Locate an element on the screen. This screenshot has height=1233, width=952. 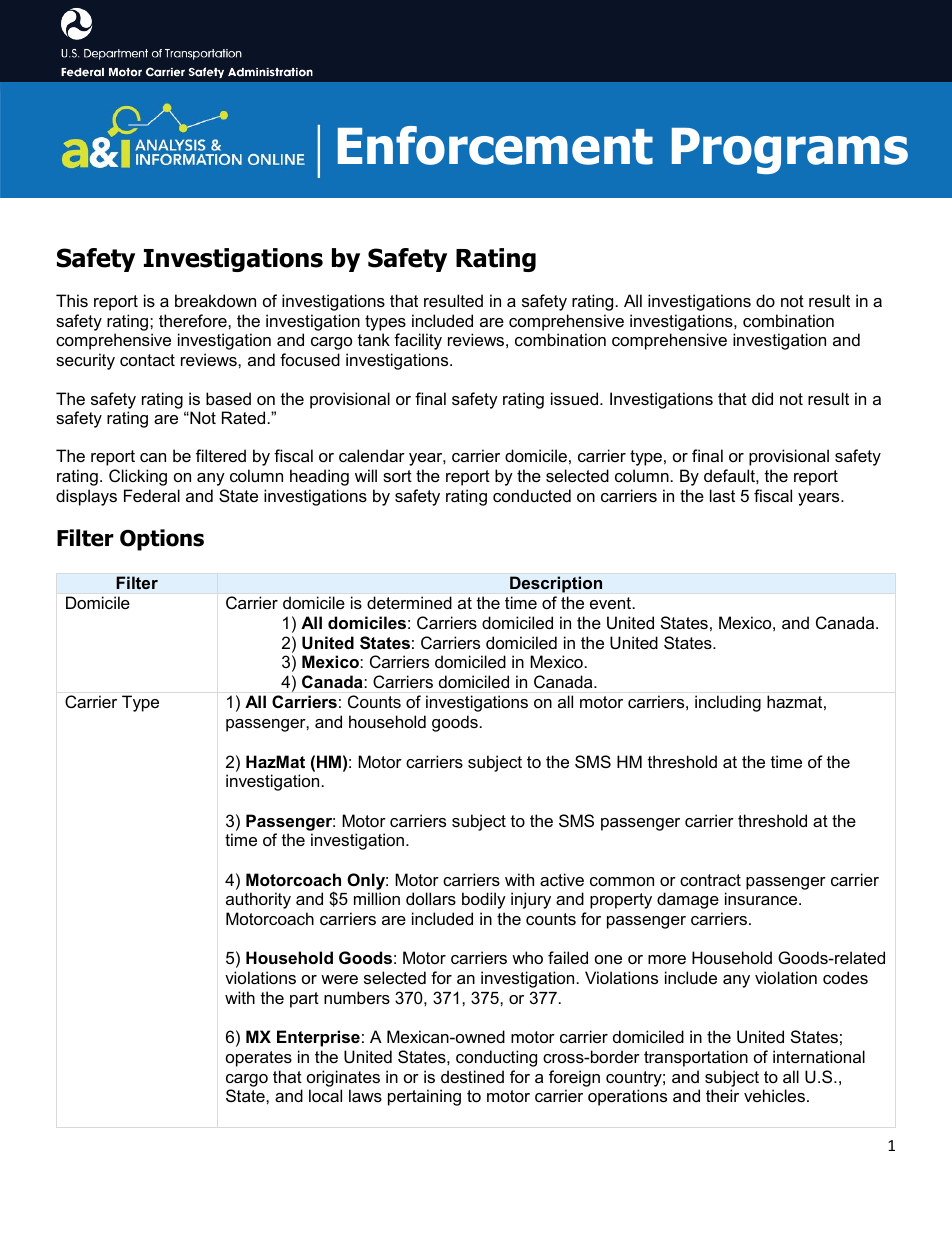
vehicles is located at coordinates (774, 1095).
